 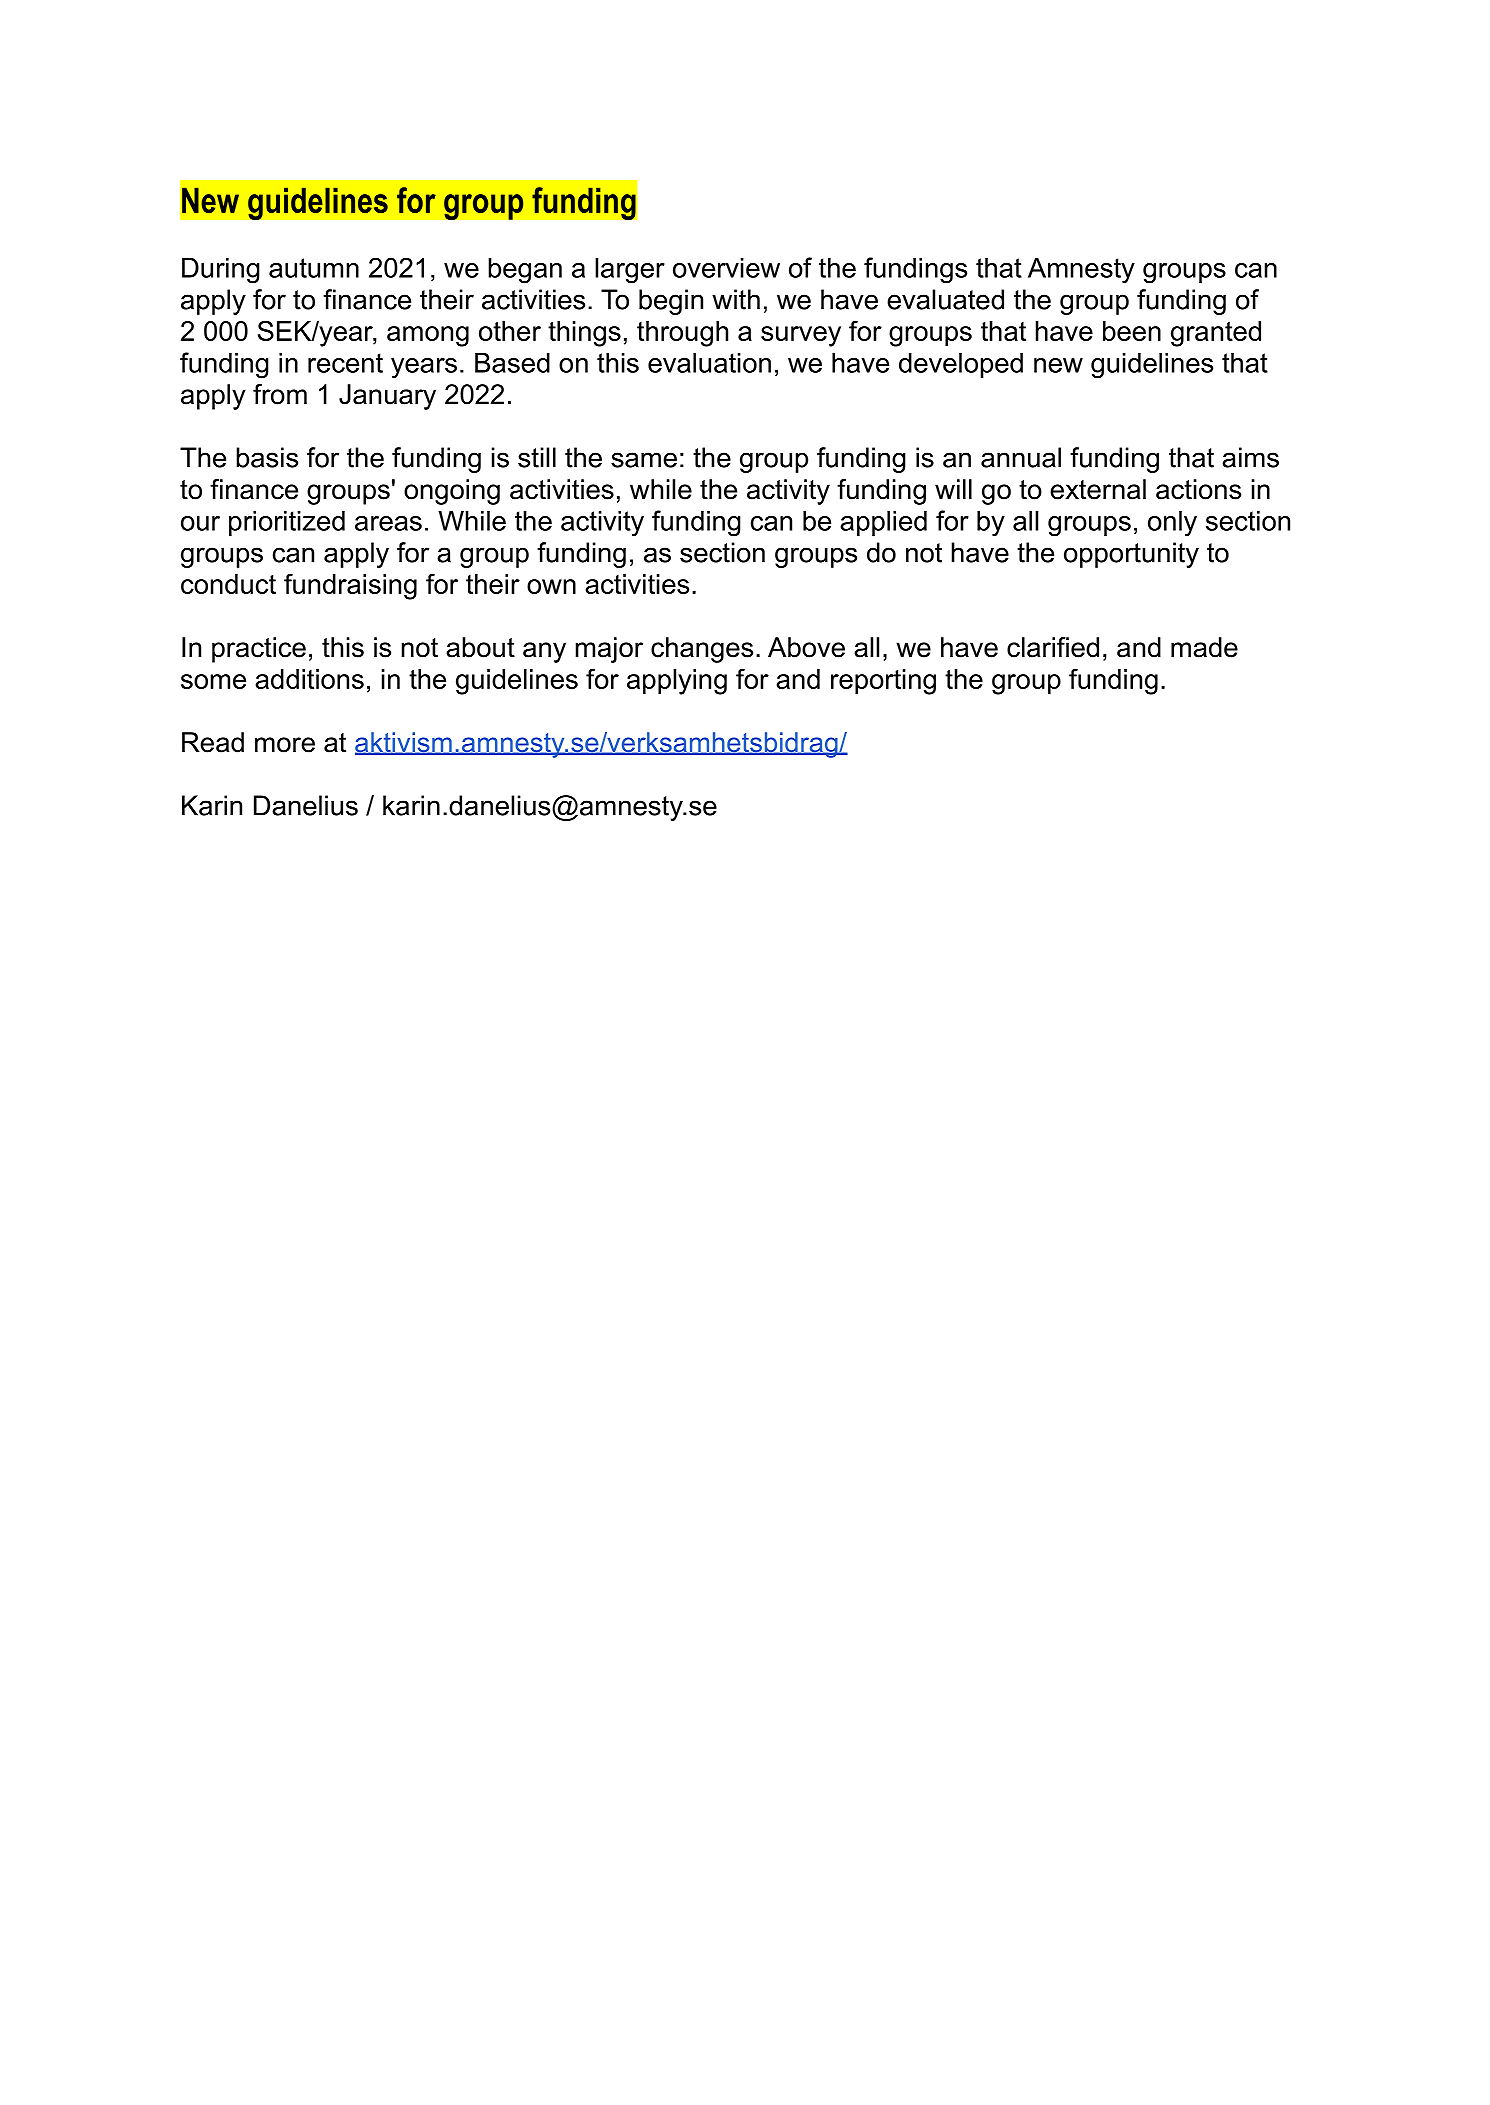 What do you see at coordinates (1098, 489) in the screenshot?
I see `external` at bounding box center [1098, 489].
